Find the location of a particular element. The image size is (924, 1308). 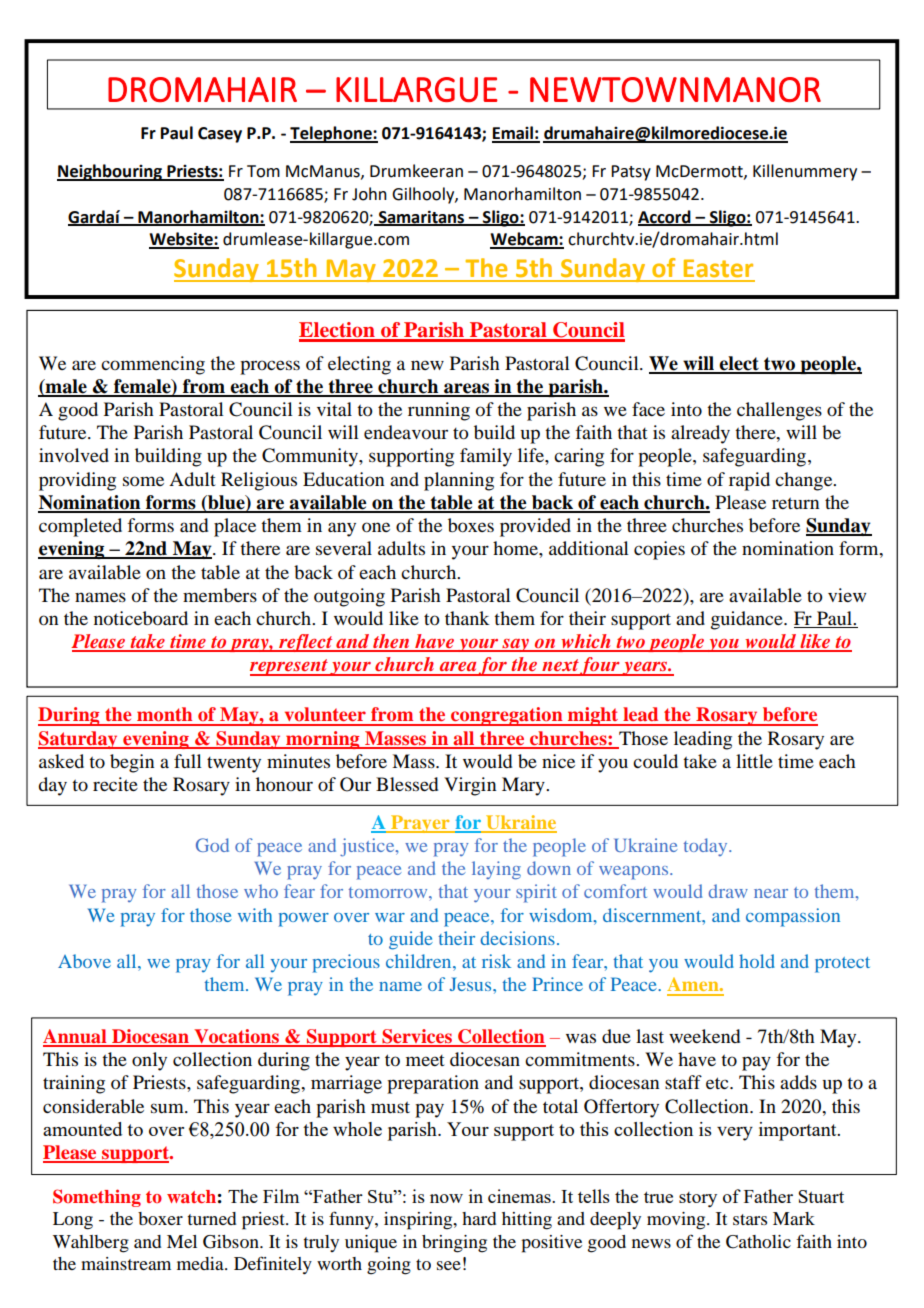

Catholic is located at coordinates (758, 1242).
